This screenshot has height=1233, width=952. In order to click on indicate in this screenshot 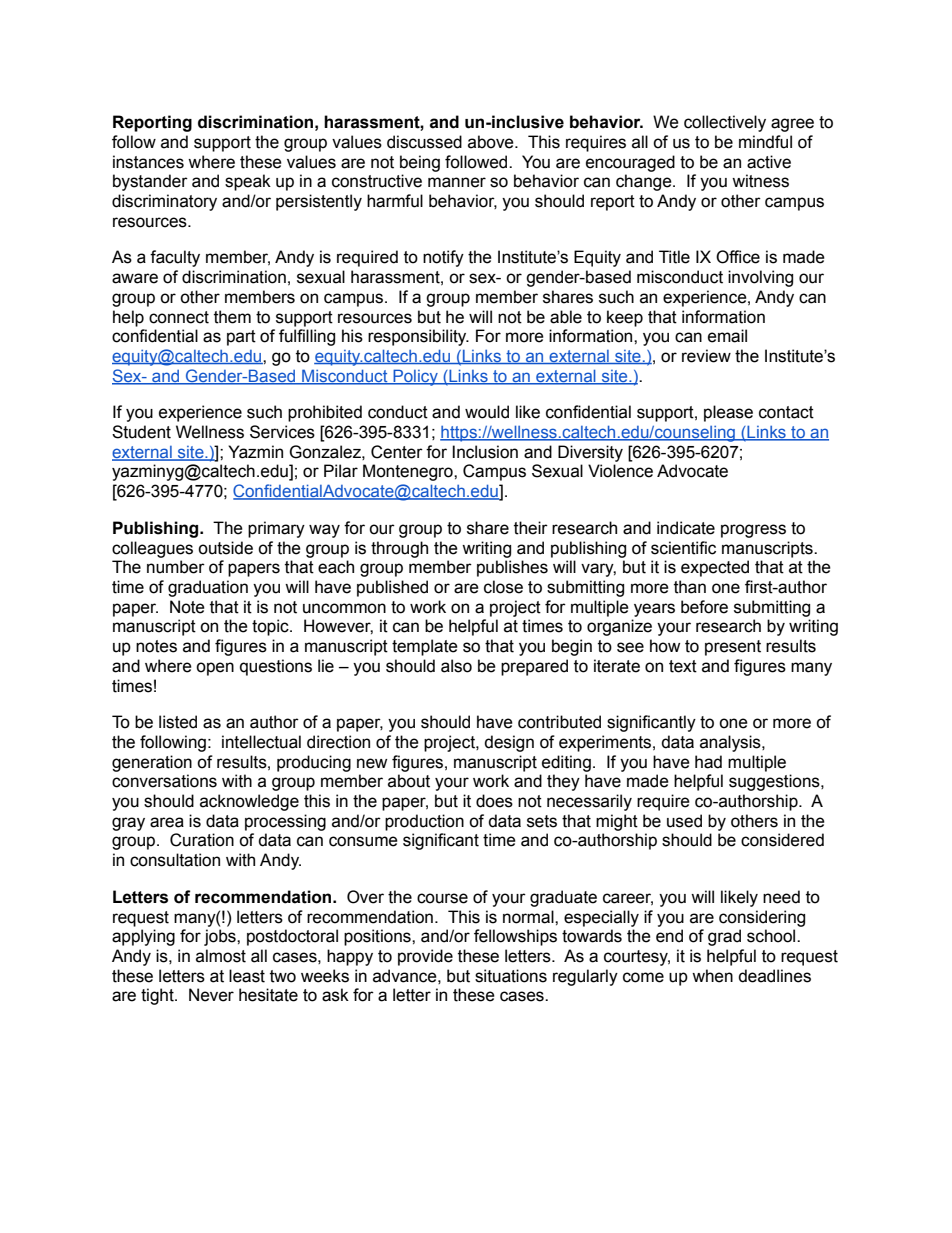, I will do `click(686, 528)`.
